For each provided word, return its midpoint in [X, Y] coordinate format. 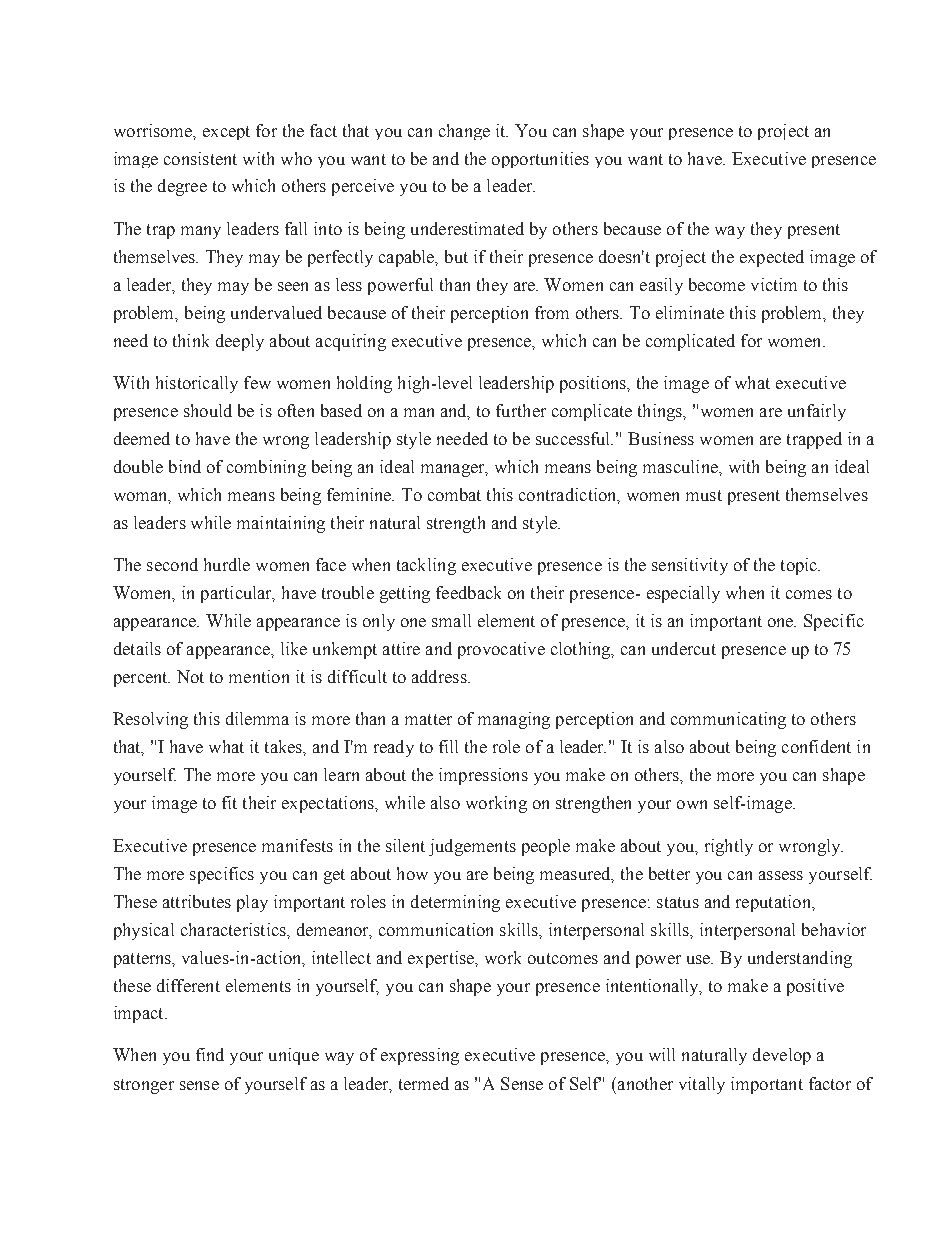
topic [800, 566]
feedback [468, 592]
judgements [472, 847]
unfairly [817, 412]
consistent [200, 158]
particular [237, 594]
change [464, 132]
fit [229, 802]
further [521, 410]
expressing [420, 1056]
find [210, 1054]
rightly [729, 847]
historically [197, 384]
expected [772, 258]
